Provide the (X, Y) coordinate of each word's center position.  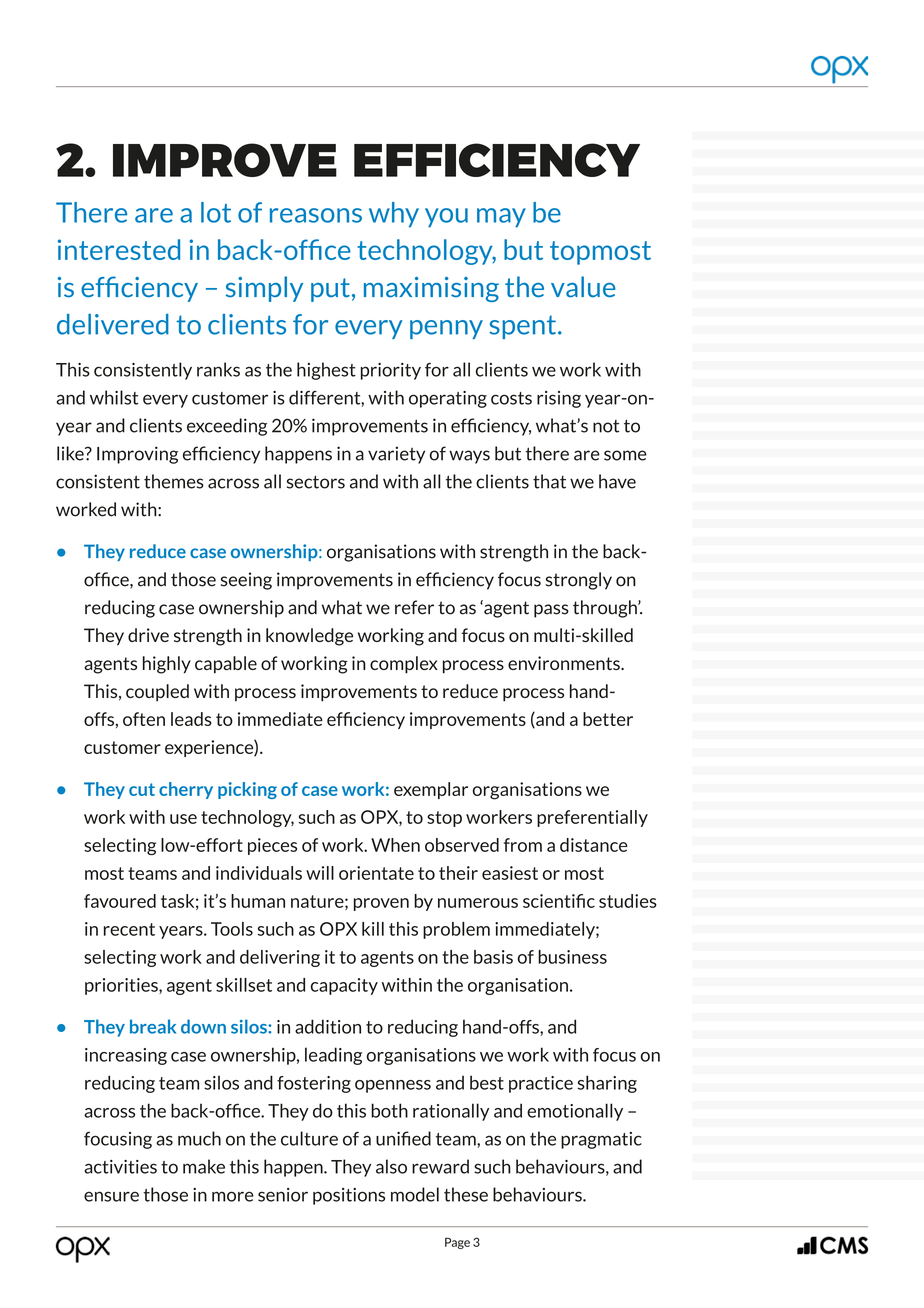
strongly (579, 581)
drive (148, 635)
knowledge (309, 637)
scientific (559, 901)
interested (119, 249)
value (583, 287)
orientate (376, 873)
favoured (120, 901)
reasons (316, 215)
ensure (111, 1196)
